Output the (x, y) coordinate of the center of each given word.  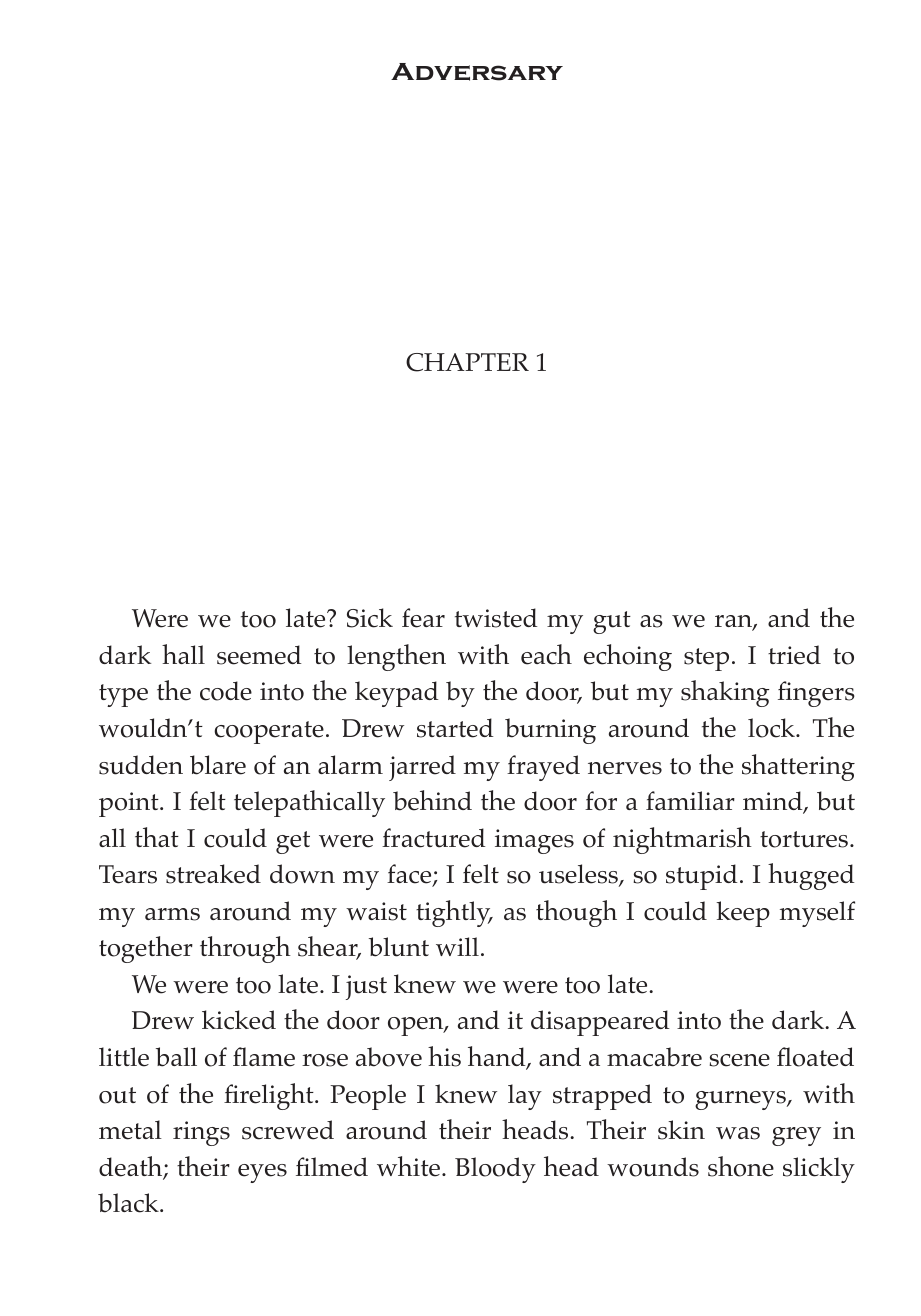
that (157, 837)
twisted (496, 618)
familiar (690, 800)
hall (183, 654)
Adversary (477, 72)
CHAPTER (467, 362)
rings (201, 1133)
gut (612, 622)
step (706, 659)
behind (432, 800)
